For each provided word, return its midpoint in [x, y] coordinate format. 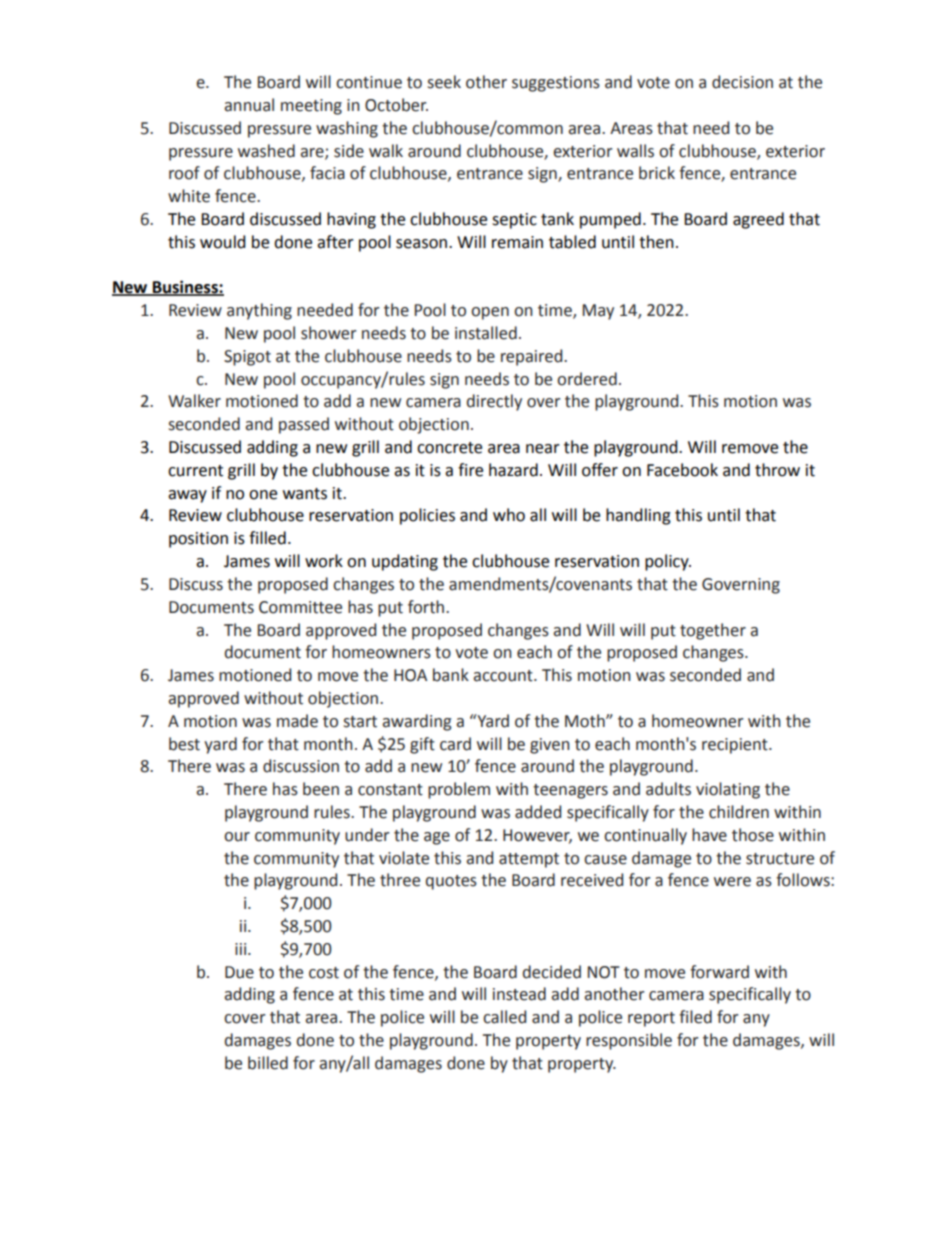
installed [486, 333]
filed [695, 1017]
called [504, 1017]
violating [728, 790]
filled [267, 538]
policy [668, 562]
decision [742, 82]
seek [444, 82]
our [237, 837]
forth [427, 607]
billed [268, 1063]
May [598, 312]
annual [249, 105]
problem [459, 790]
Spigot [247, 358]
